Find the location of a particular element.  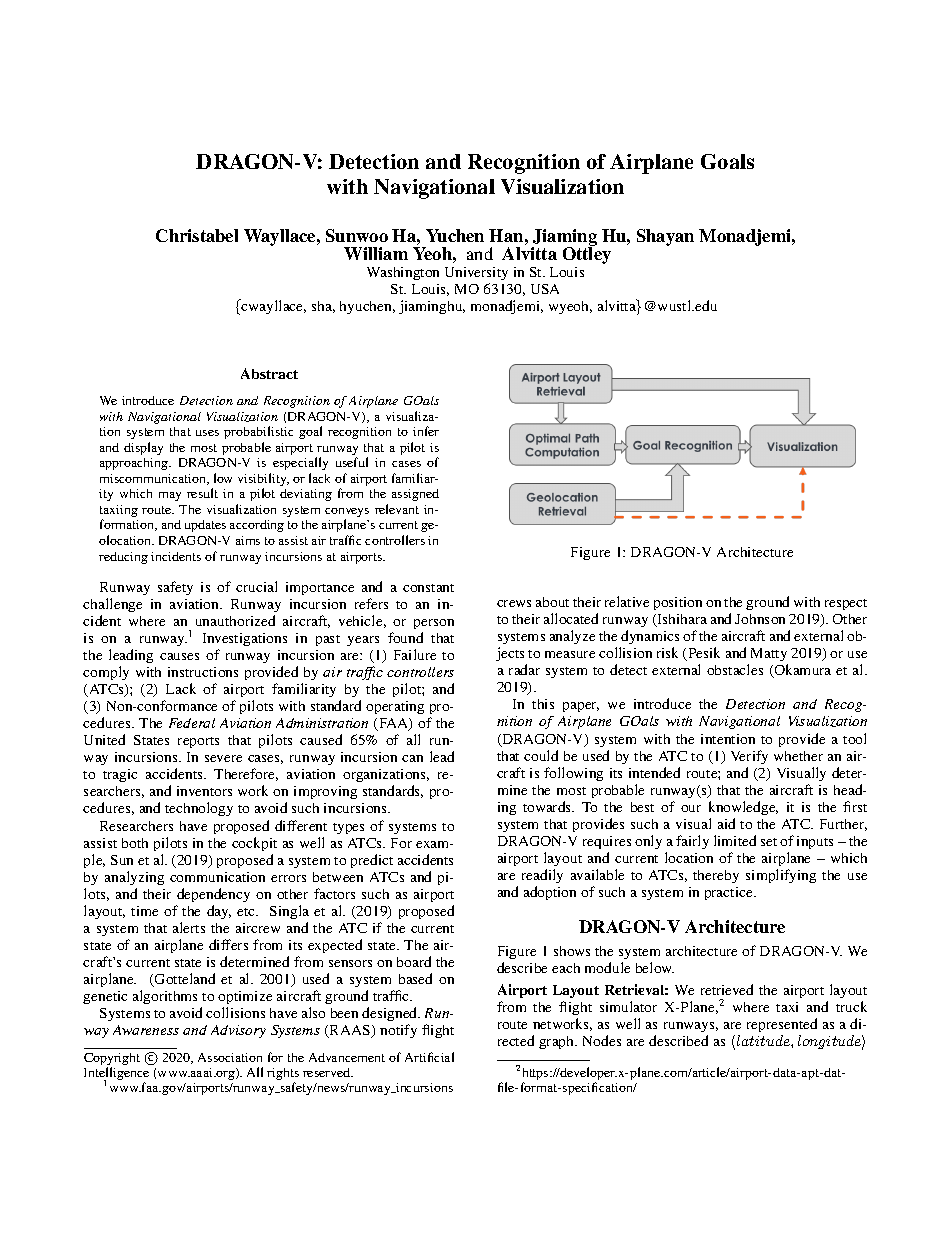

Christabel is located at coordinates (197, 235).
